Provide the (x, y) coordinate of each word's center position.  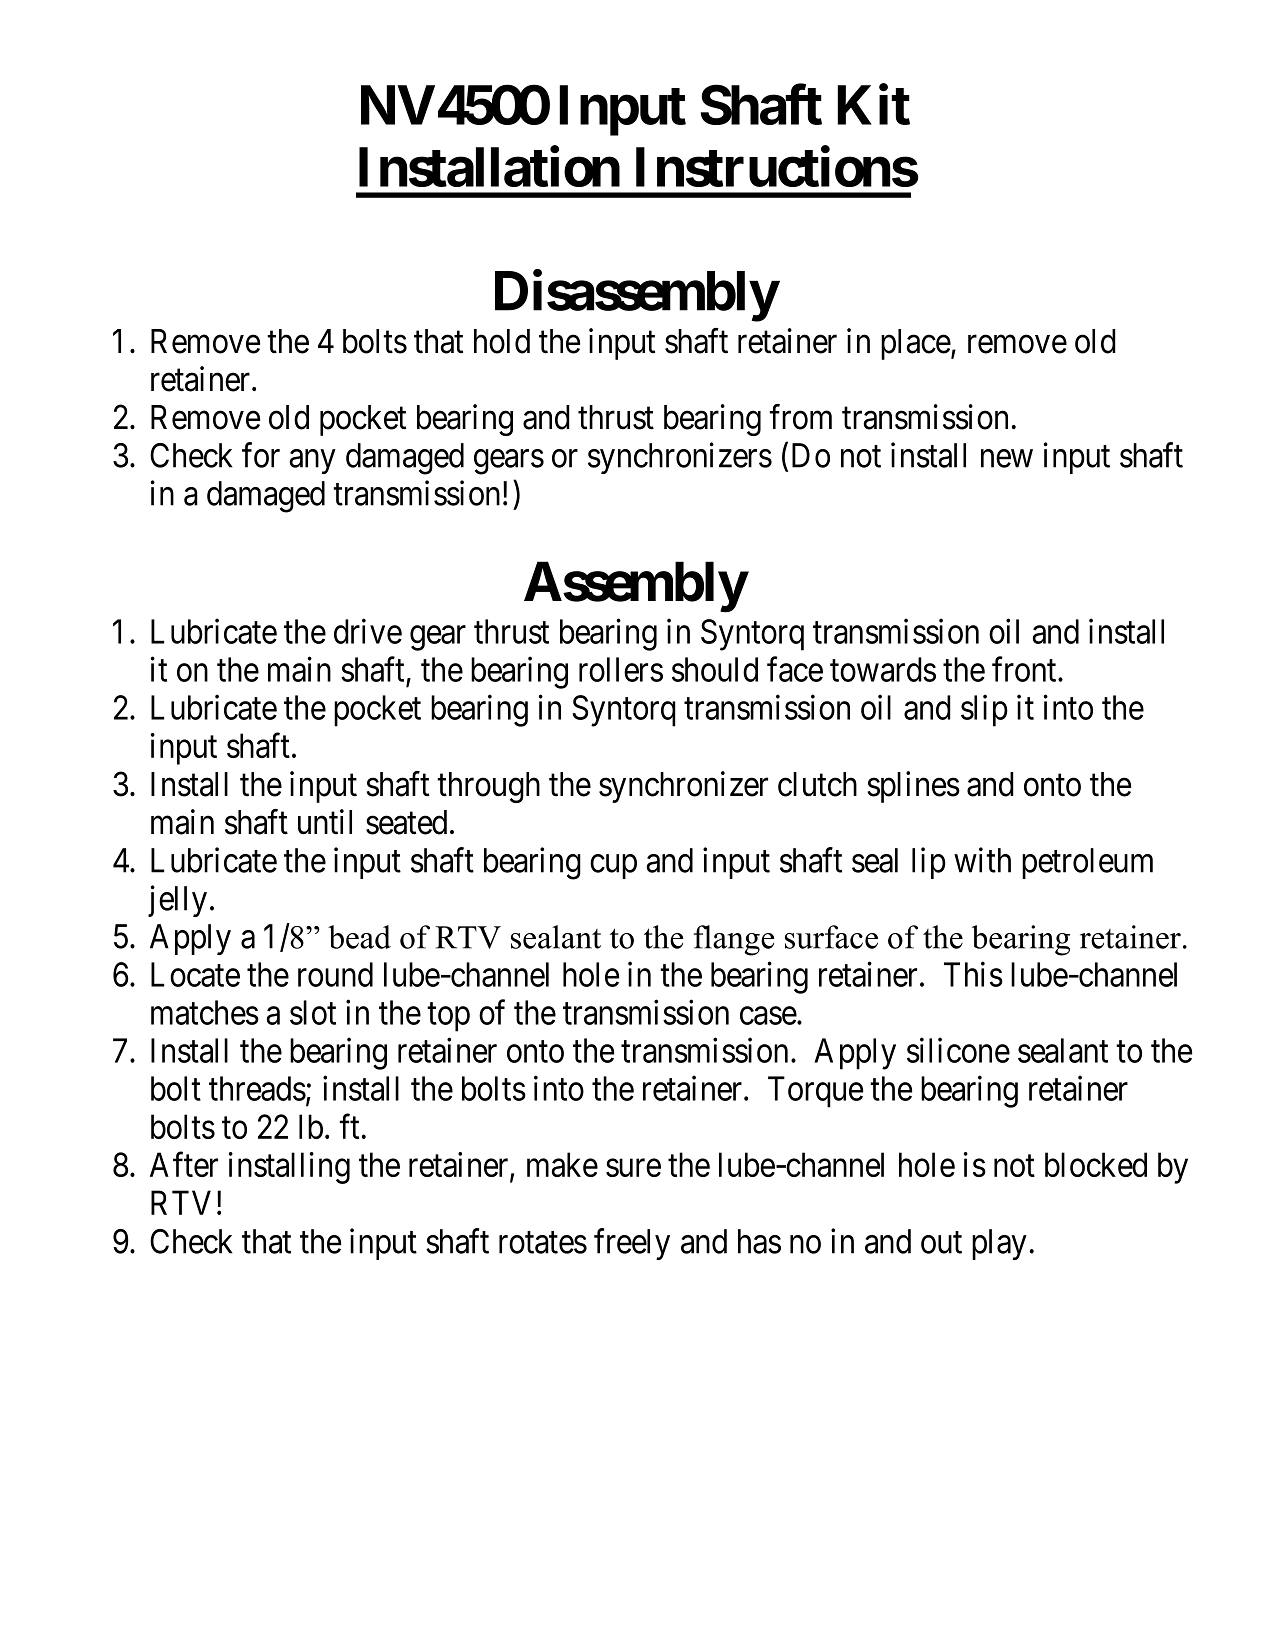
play (999, 1244)
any (312, 462)
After (184, 1164)
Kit (873, 105)
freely (632, 1244)
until (325, 822)
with (982, 860)
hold (502, 341)
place (916, 344)
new (1007, 459)
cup (613, 867)
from (800, 417)
